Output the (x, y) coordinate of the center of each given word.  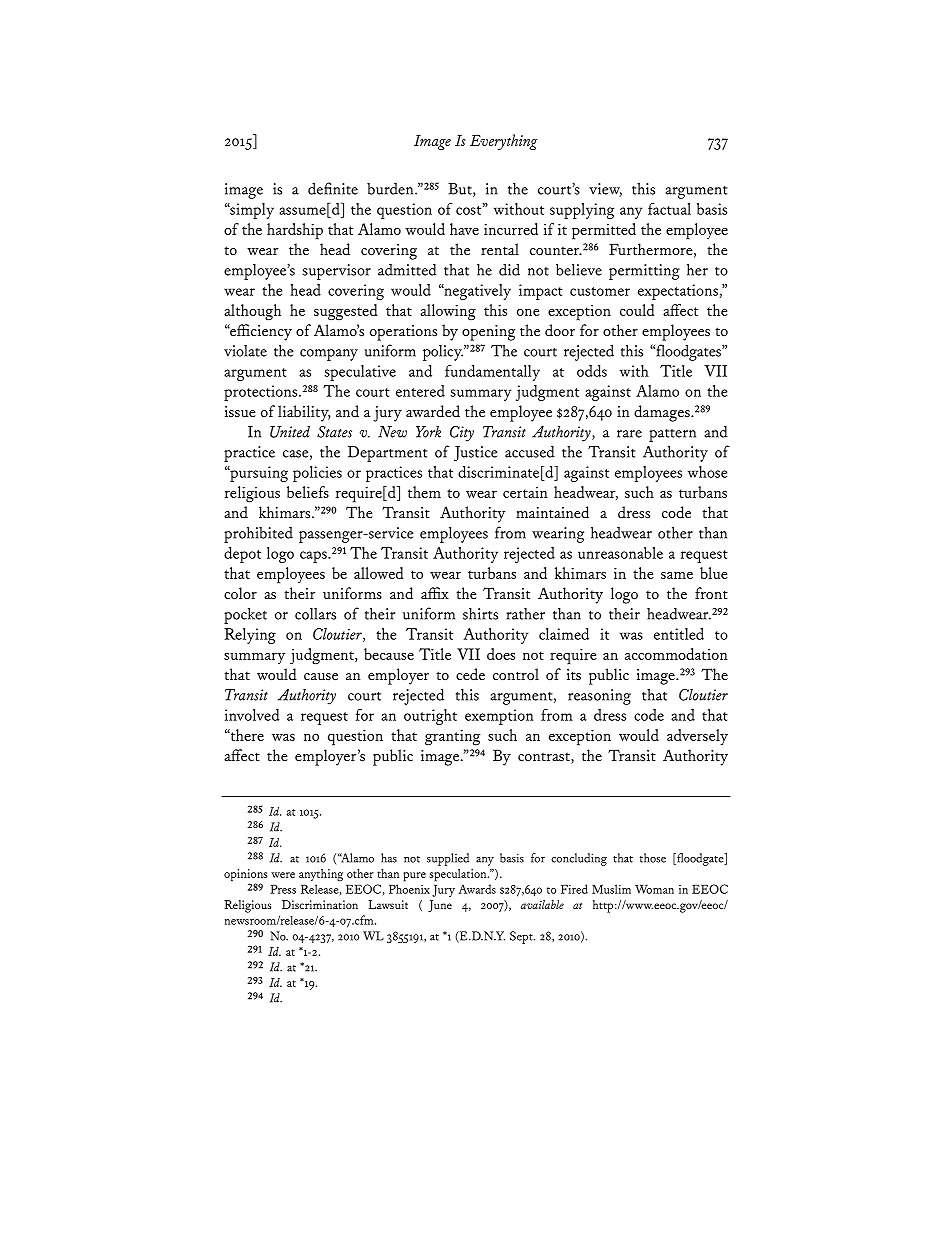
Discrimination (320, 904)
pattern (672, 435)
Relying (250, 636)
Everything (503, 142)
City (462, 434)
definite (333, 188)
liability (304, 413)
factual (669, 209)
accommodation (676, 654)
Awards (477, 889)
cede (470, 674)
